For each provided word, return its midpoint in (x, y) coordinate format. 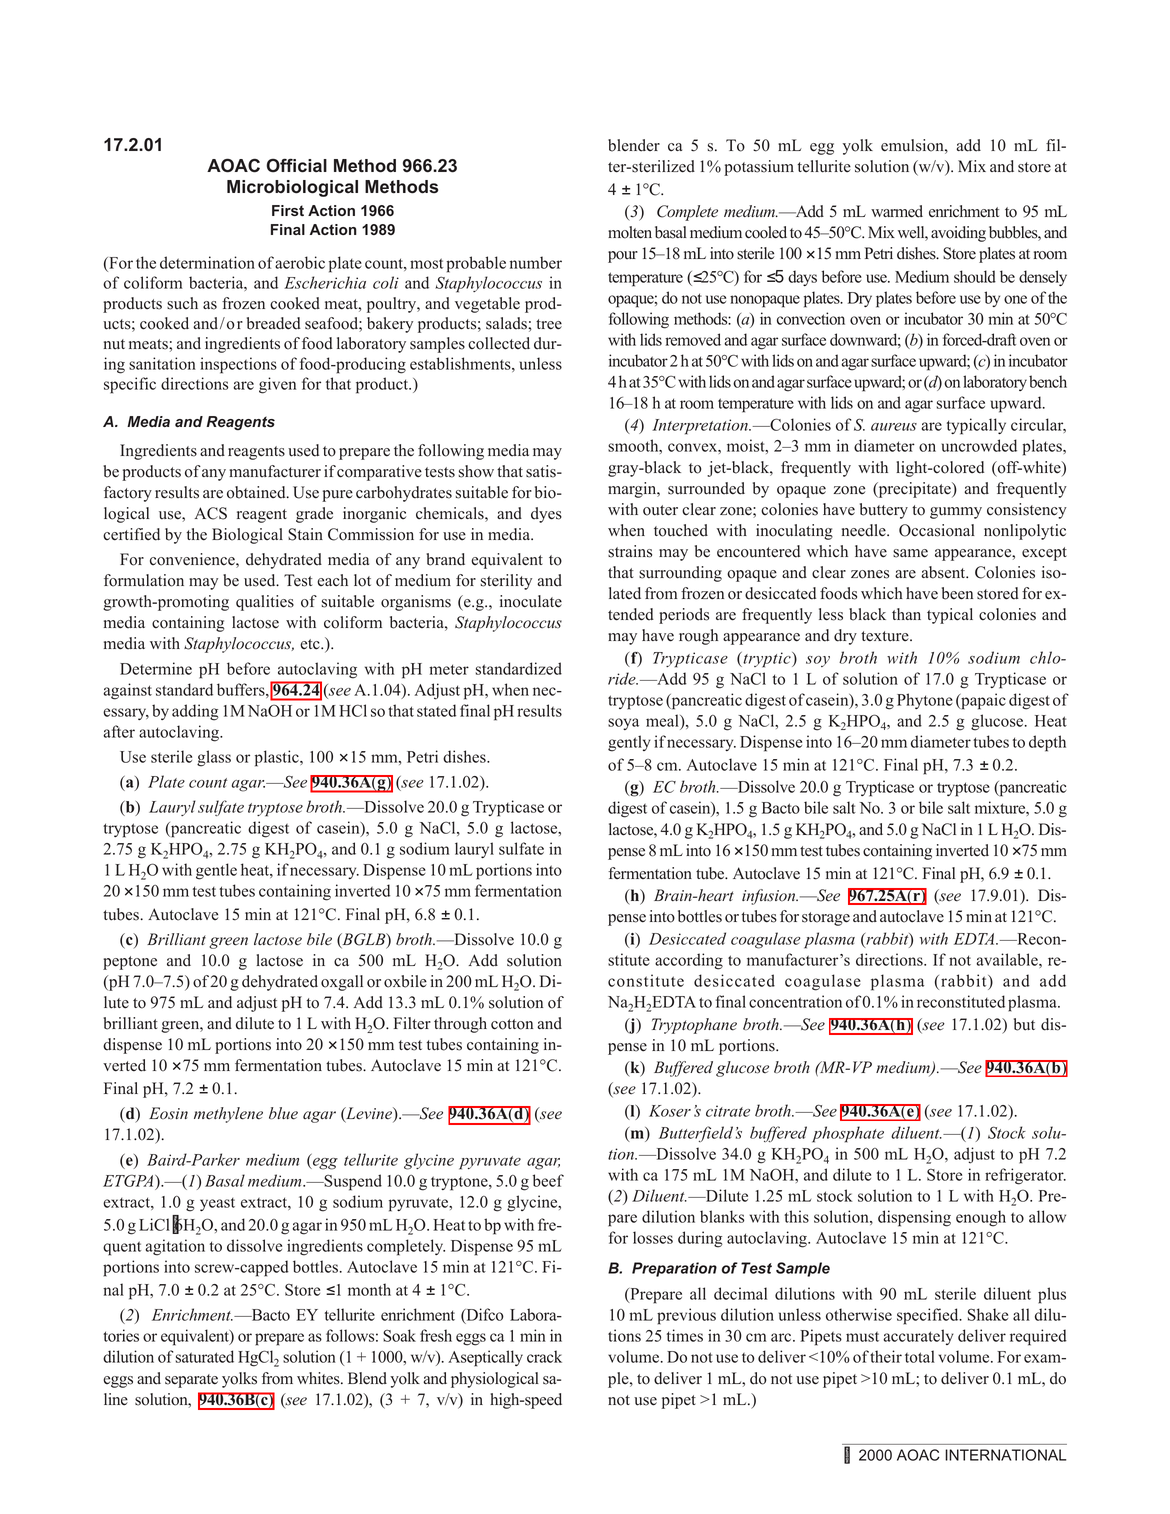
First (288, 210)
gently (629, 743)
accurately (918, 1337)
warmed (897, 211)
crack (544, 1356)
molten (630, 232)
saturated (205, 1356)
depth (1047, 743)
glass (214, 758)
